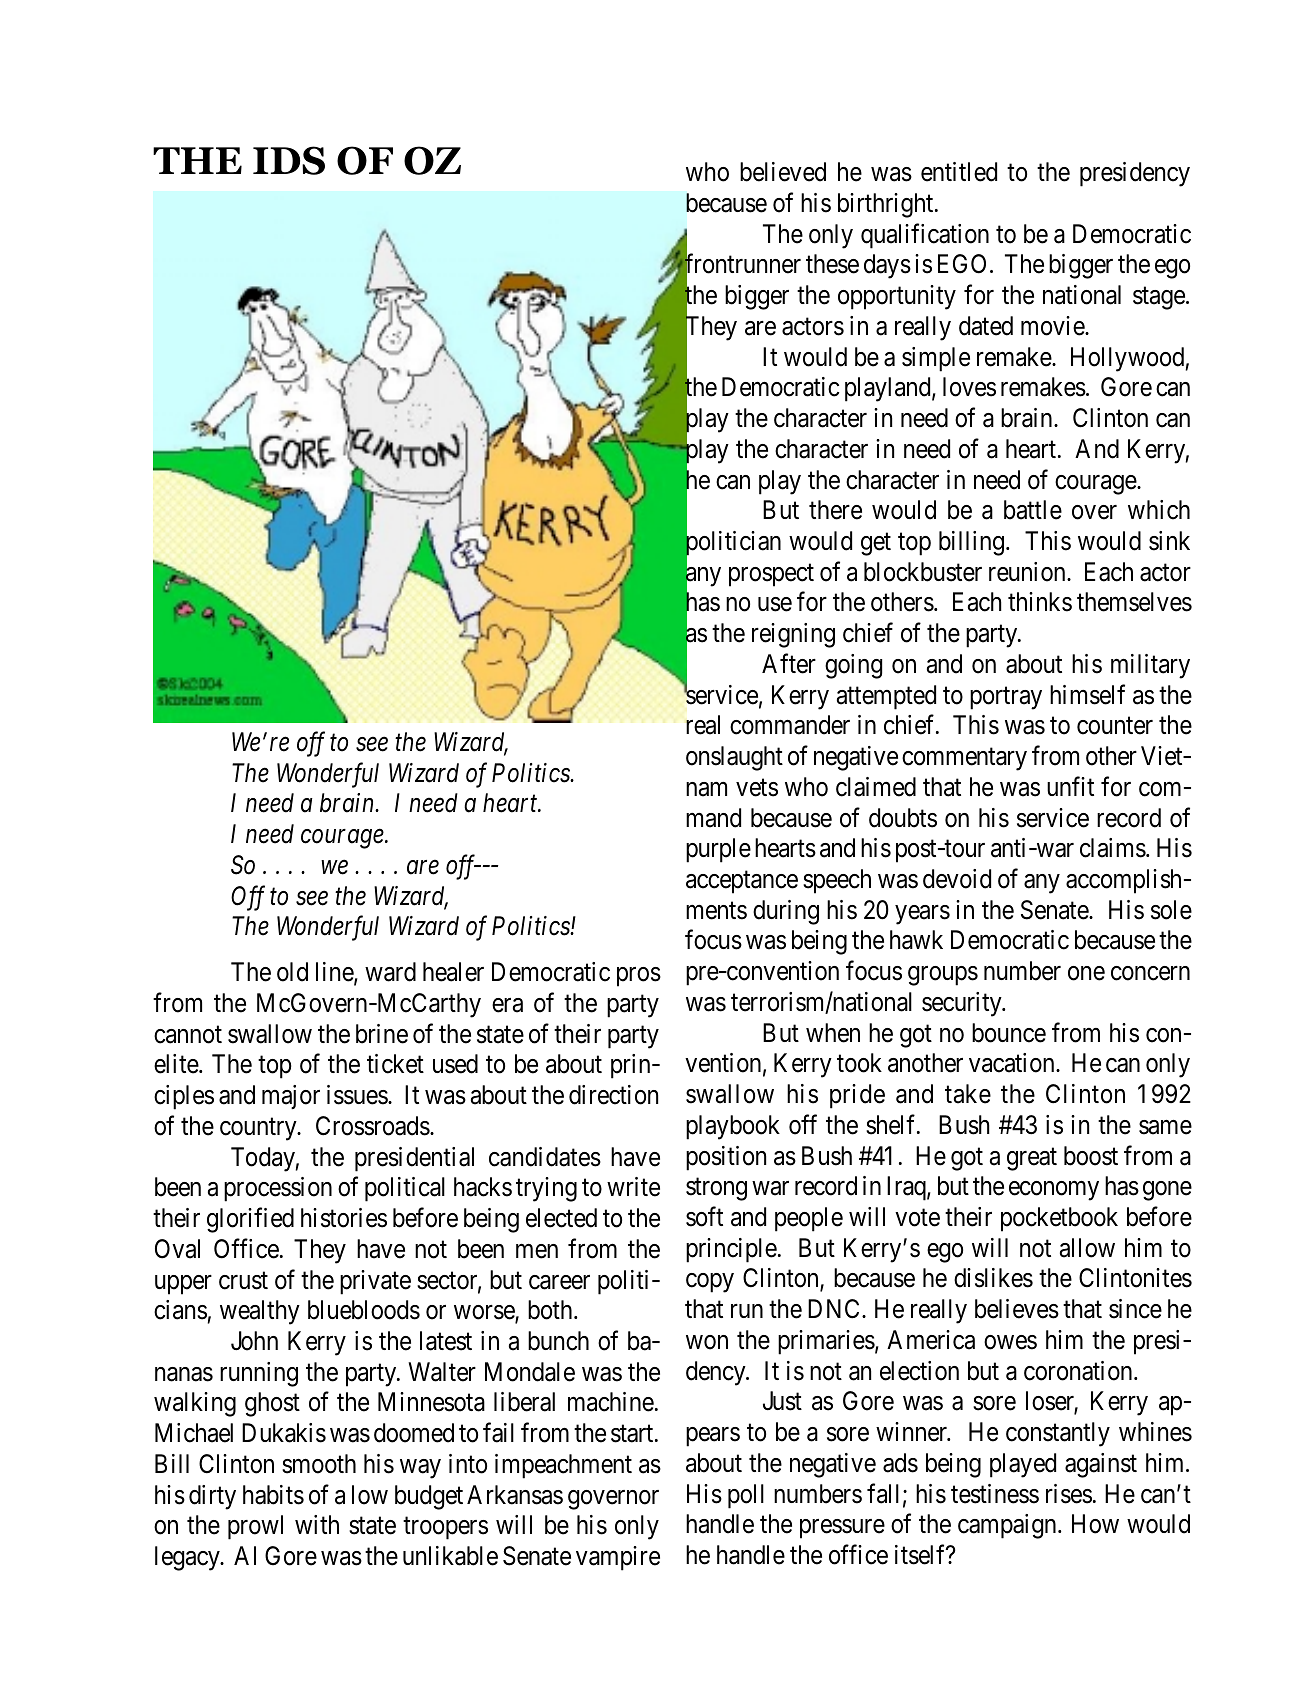 The height and width of the page is (1690, 1306). Describe the element at coordinates (959, 172) in the page. I see `entitled` at that location.
